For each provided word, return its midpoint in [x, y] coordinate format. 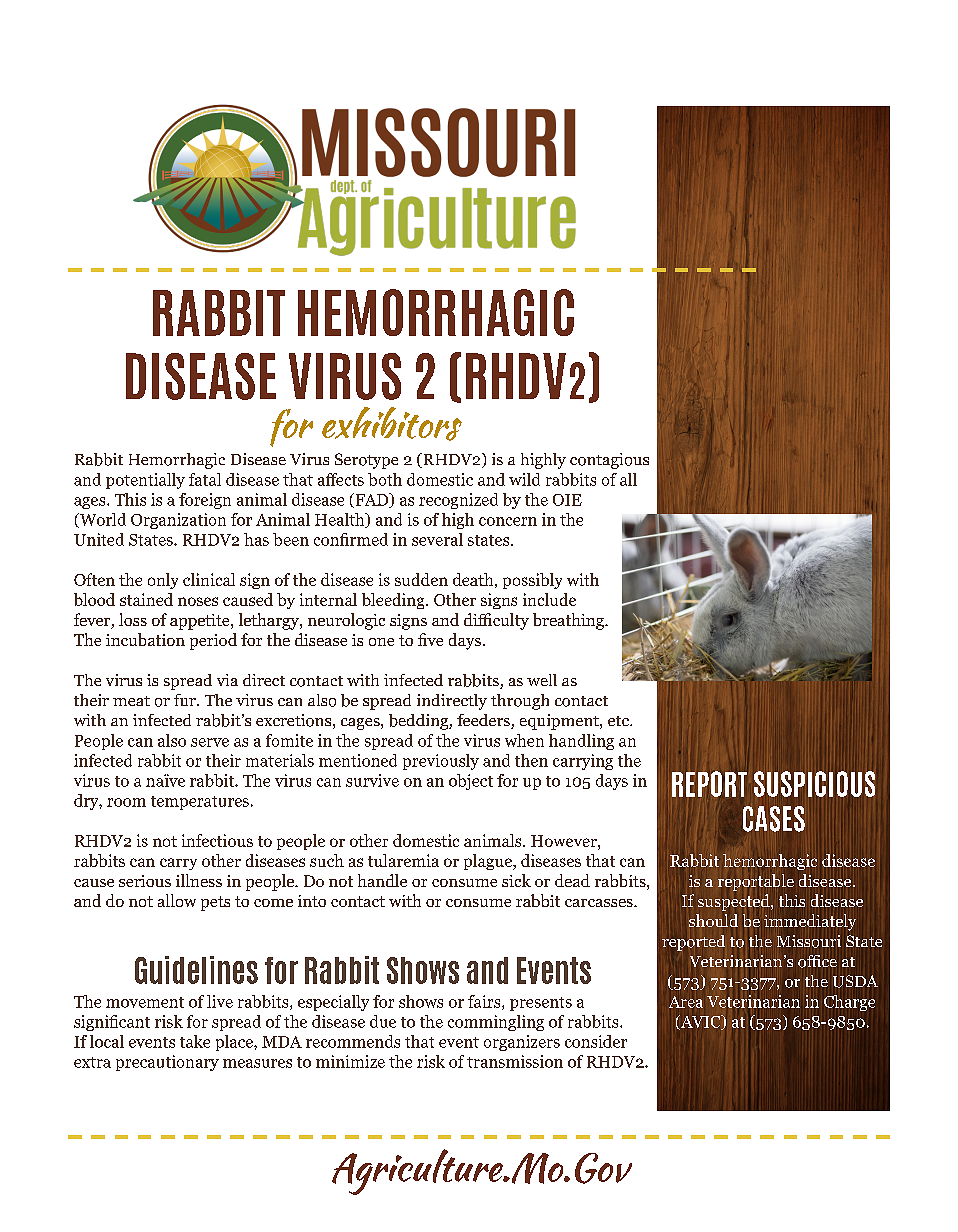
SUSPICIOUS [814, 784]
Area [686, 1002]
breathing [569, 621]
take [195, 1041]
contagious [609, 461]
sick [516, 880]
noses [198, 601]
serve [210, 742]
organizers [522, 1043]
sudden [421, 579]
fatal [205, 479]
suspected [735, 902]
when [524, 740]
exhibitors [392, 424]
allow [177, 900]
